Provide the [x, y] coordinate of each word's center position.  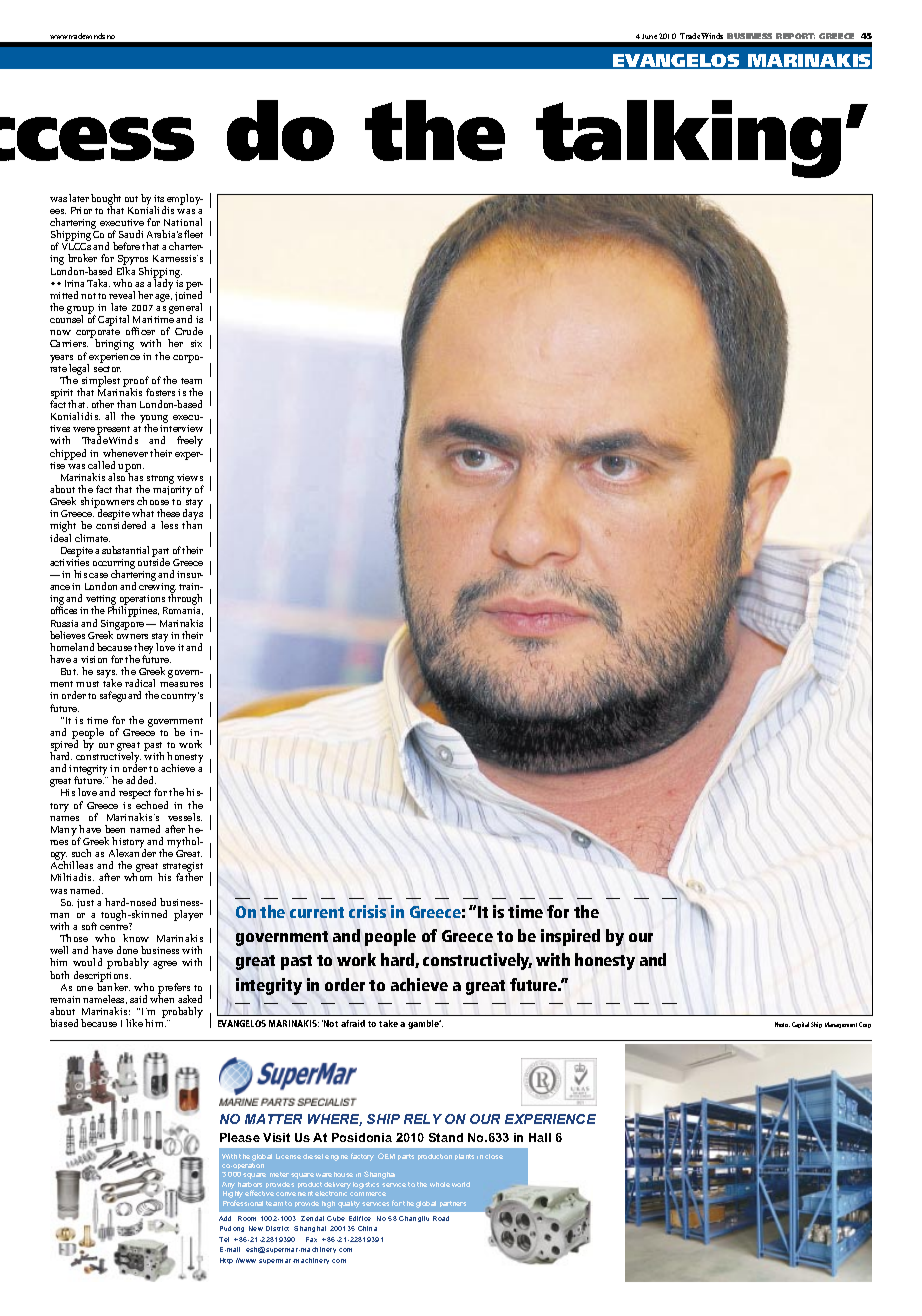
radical [140, 683]
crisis [367, 911]
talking [688, 139]
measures [181, 684]
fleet [193, 234]
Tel [224, 1239]
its [159, 198]
